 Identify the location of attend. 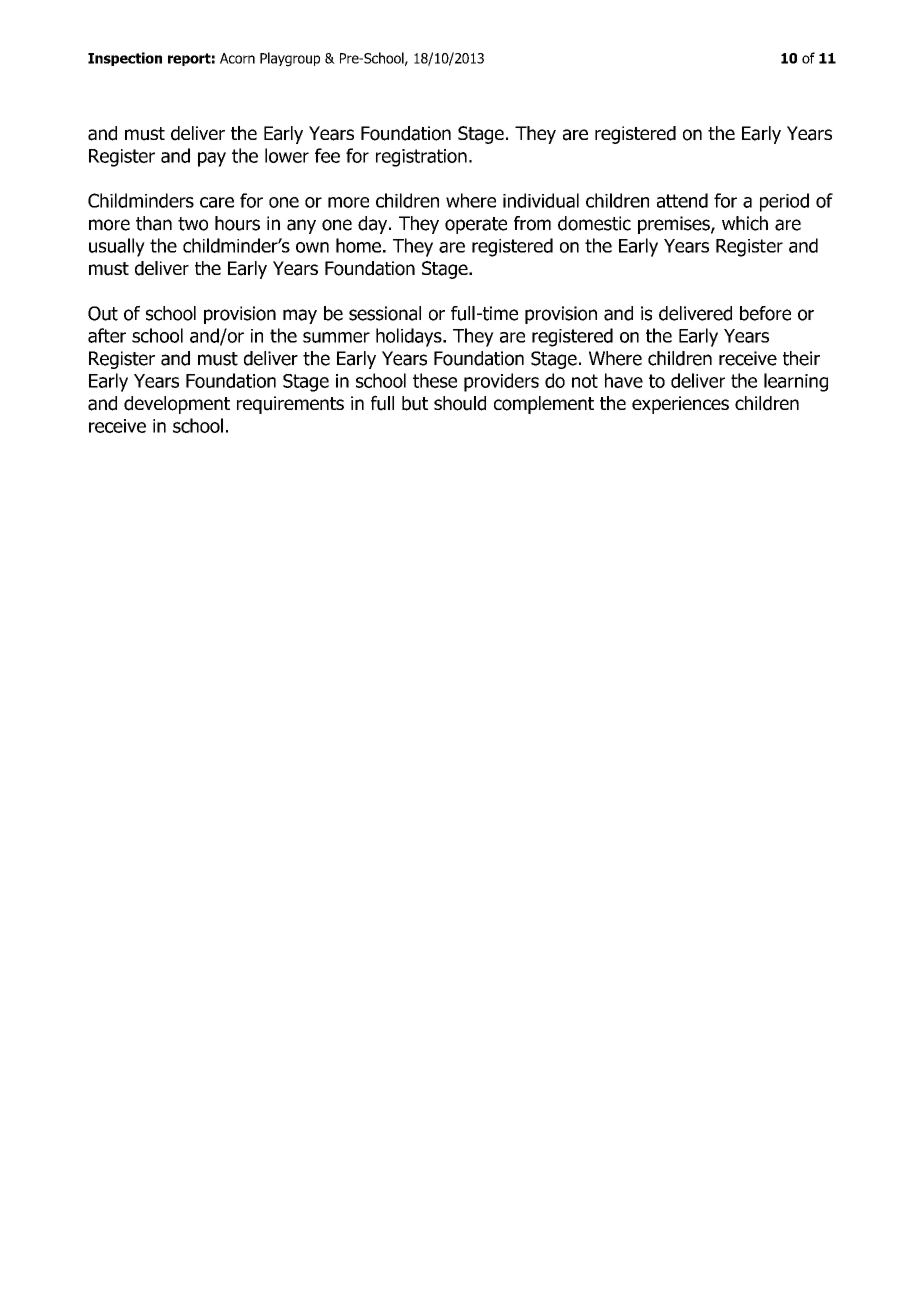
(682, 200).
